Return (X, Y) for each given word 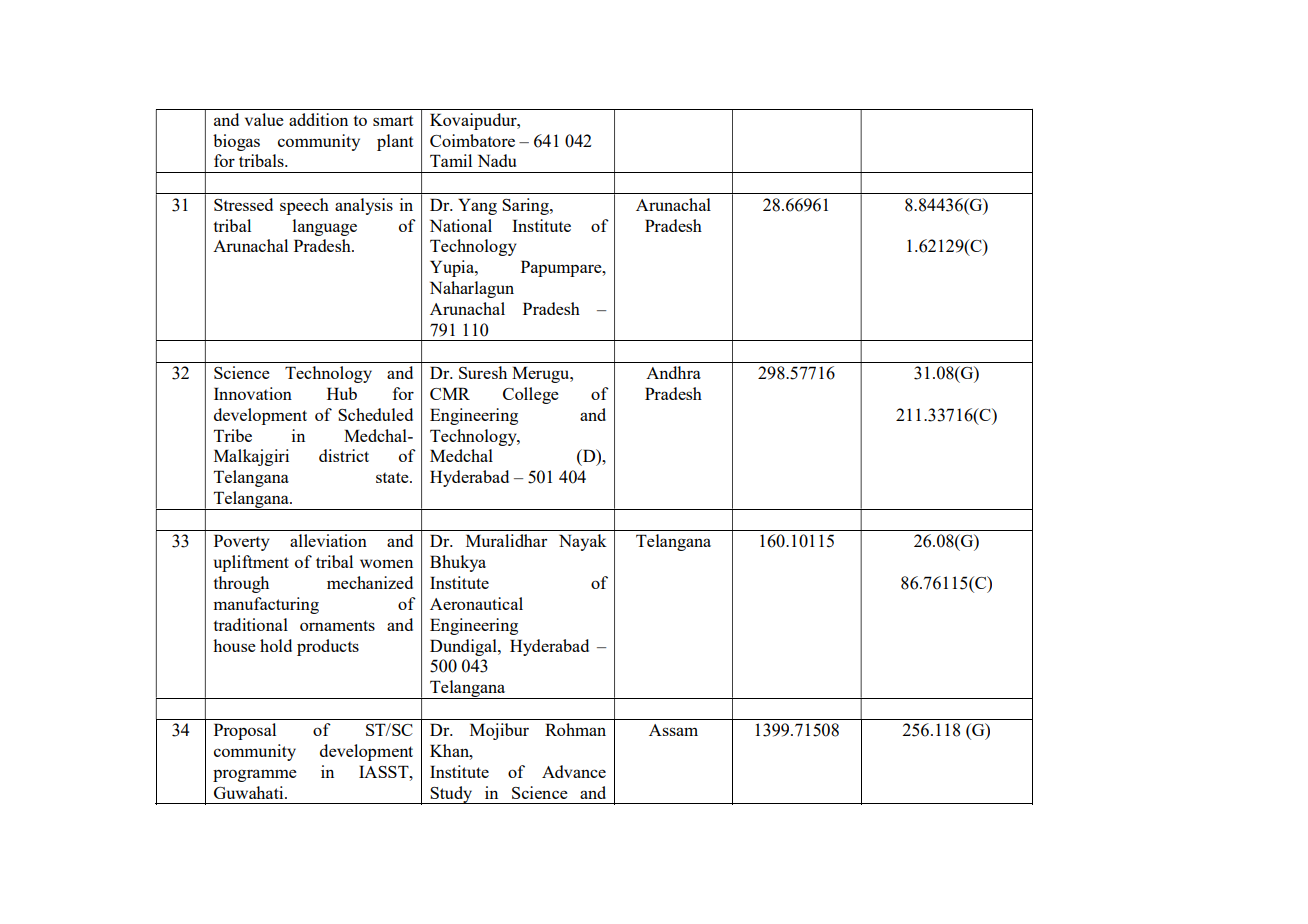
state (393, 477)
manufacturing (266, 605)
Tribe (233, 435)
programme (255, 775)
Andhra (673, 372)
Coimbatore (472, 140)
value (264, 119)
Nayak (583, 542)
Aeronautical (476, 603)
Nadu (497, 160)
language (325, 227)
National (461, 225)
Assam (673, 730)
